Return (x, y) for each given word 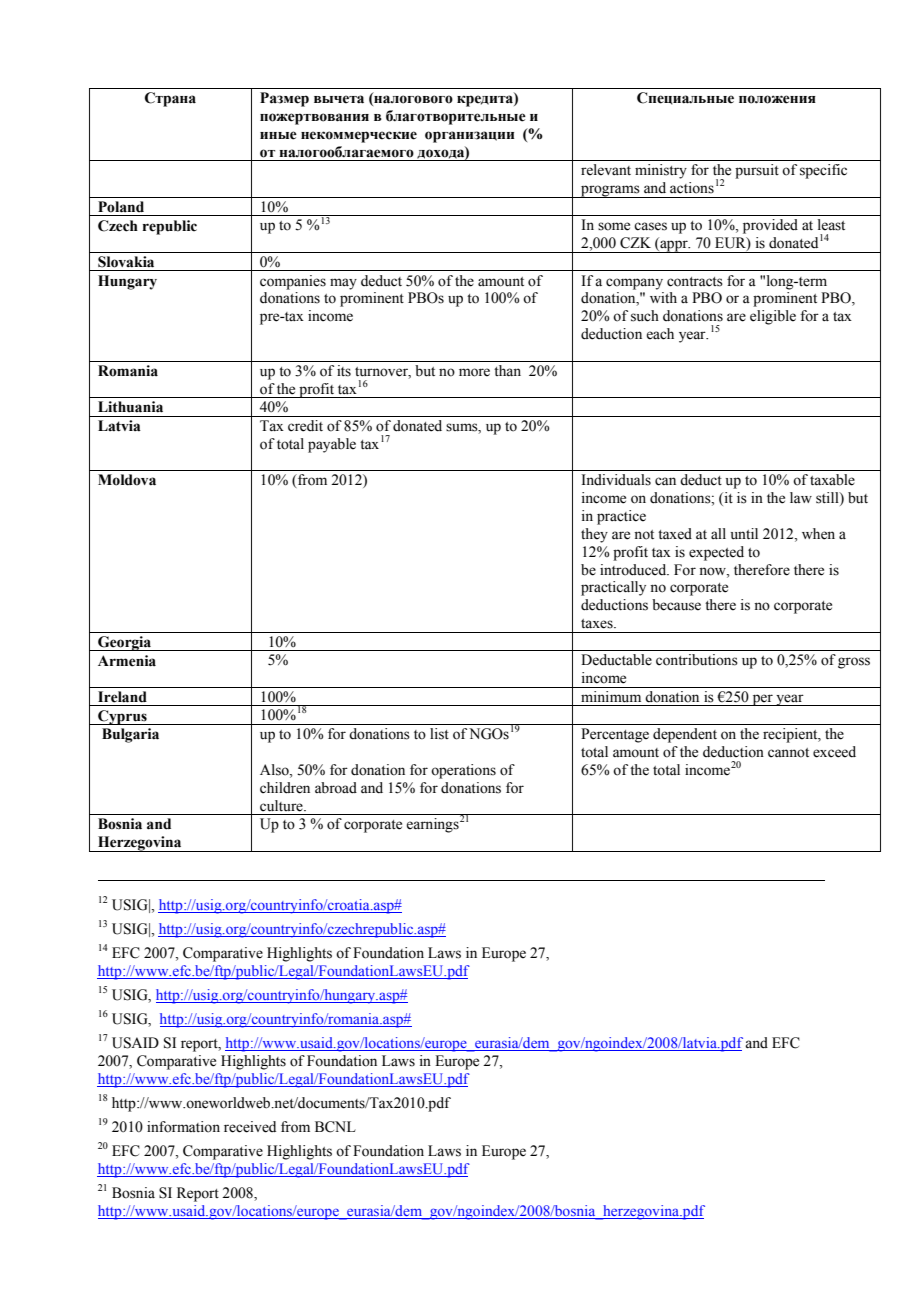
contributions (697, 660)
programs (610, 191)
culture (282, 806)
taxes (598, 624)
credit (305, 426)
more (474, 372)
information (183, 1127)
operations (463, 771)
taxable (832, 480)
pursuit (757, 171)
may (343, 284)
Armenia (127, 661)
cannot (788, 753)
